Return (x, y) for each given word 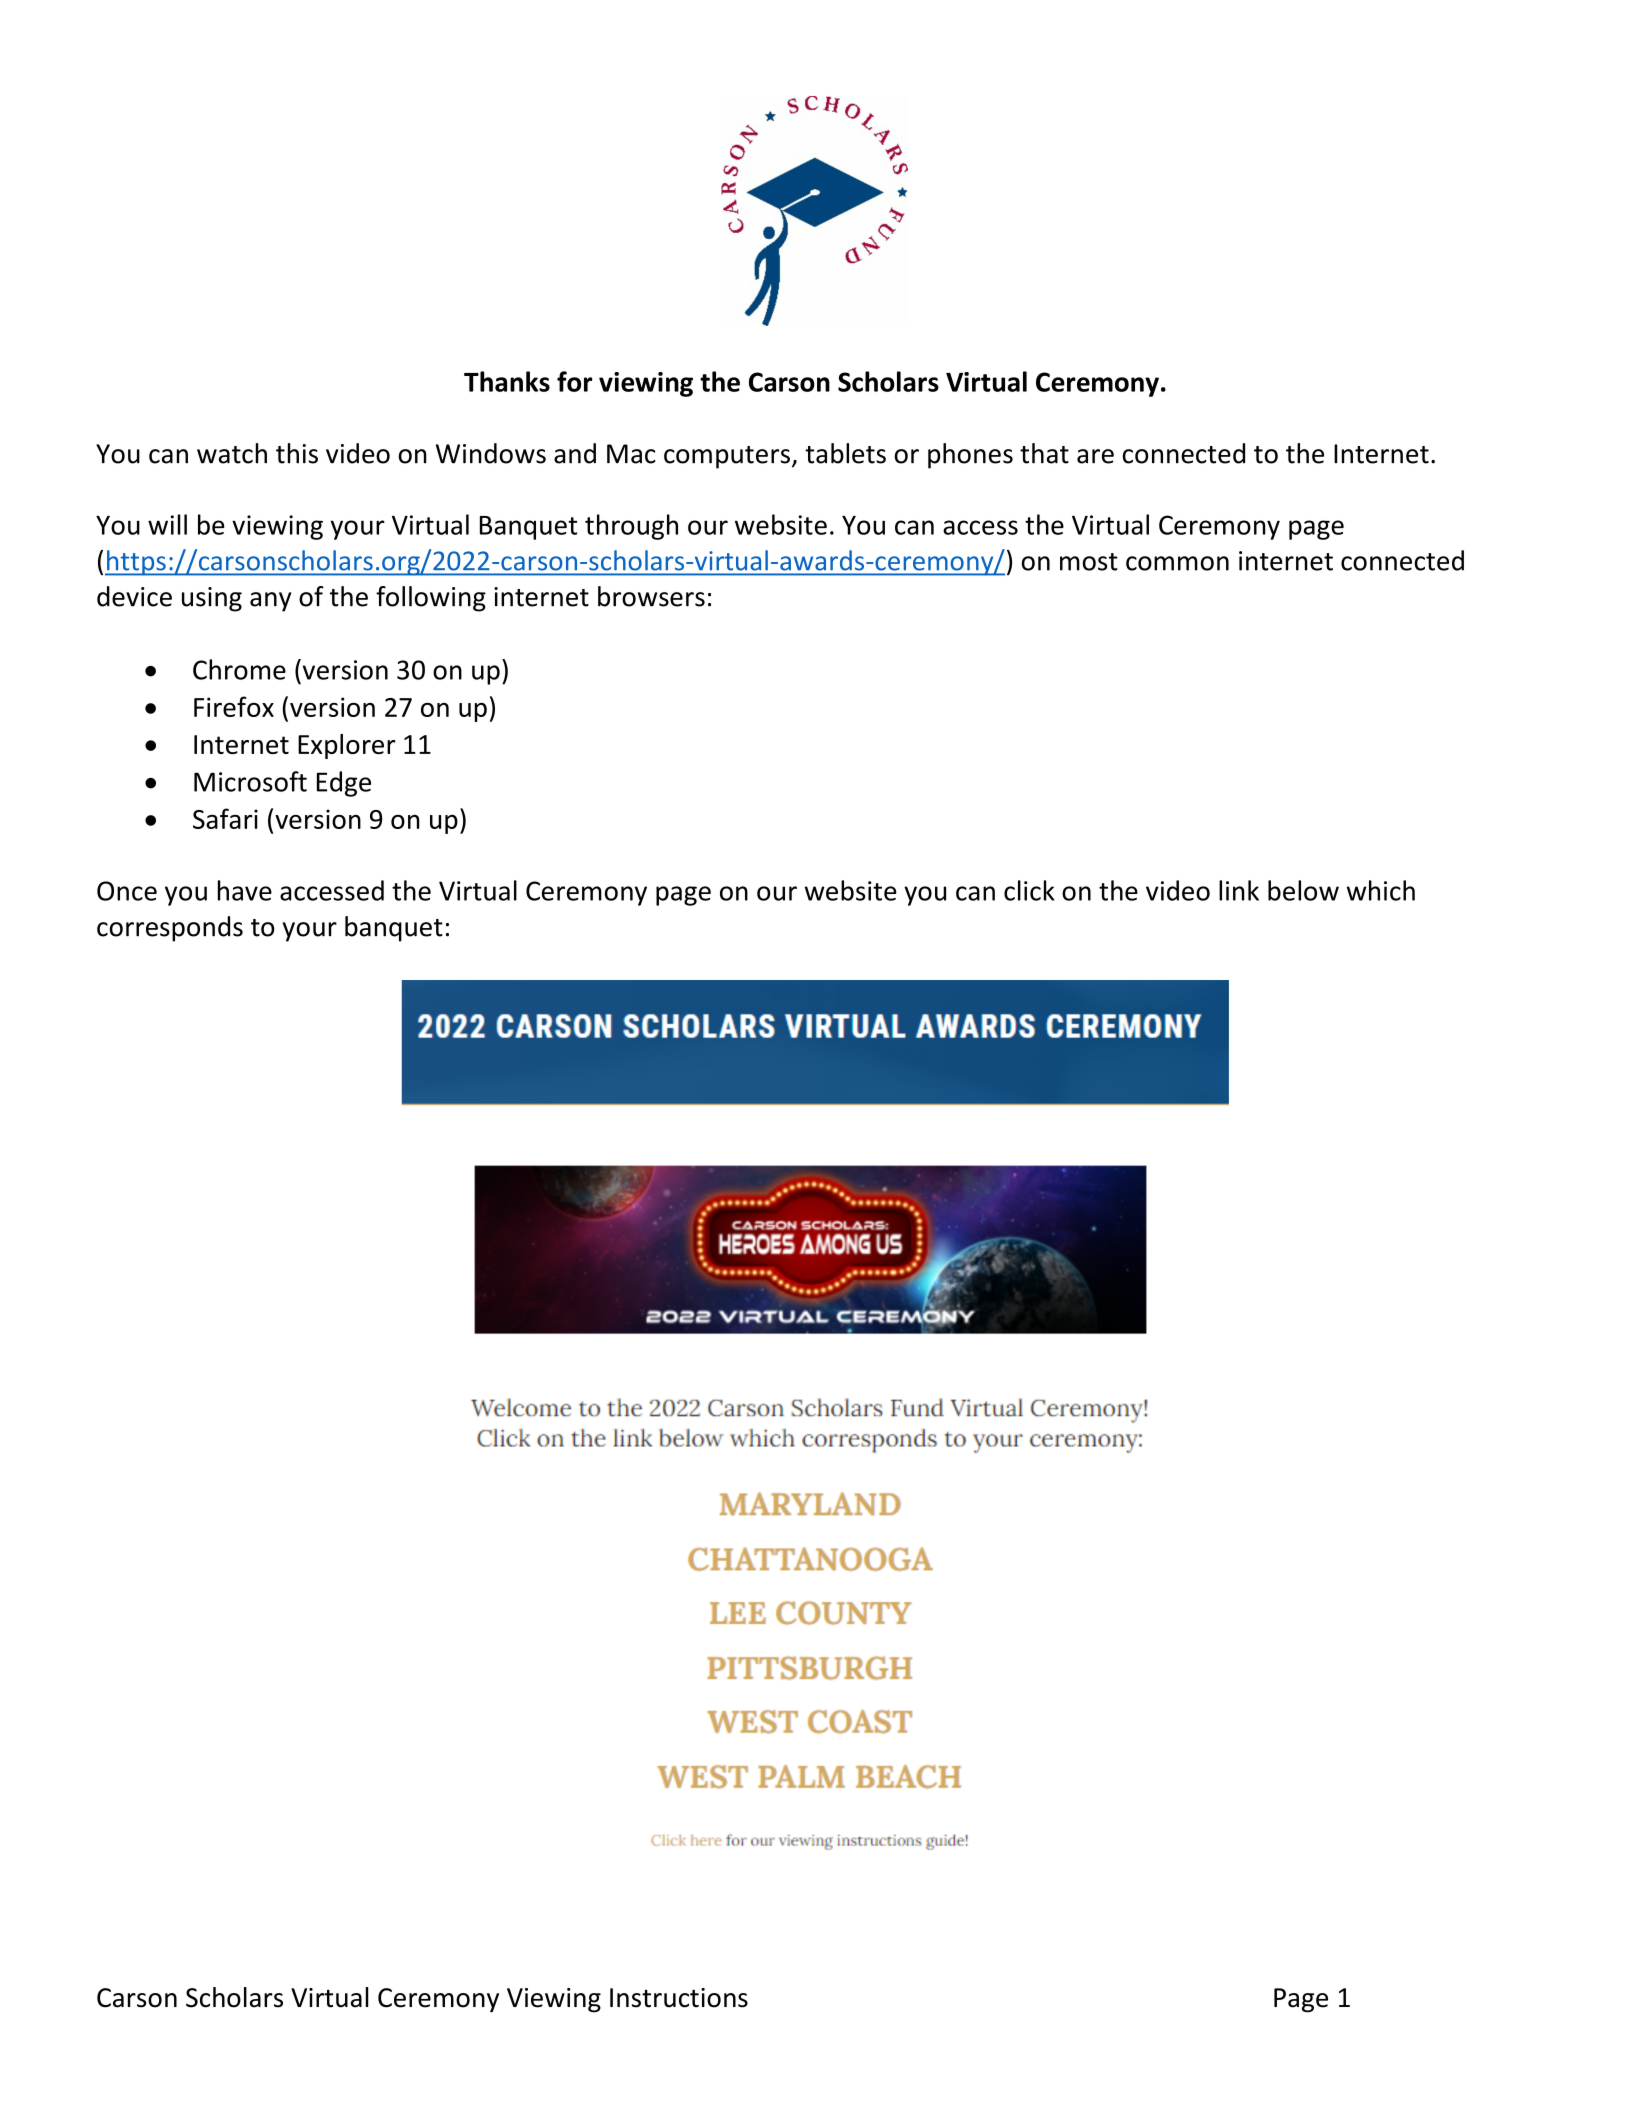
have (245, 890)
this (297, 453)
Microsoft (250, 781)
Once (127, 891)
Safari (225, 818)
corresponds (170, 929)
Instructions (679, 1998)
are (1095, 456)
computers (727, 457)
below (1303, 890)
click (1029, 890)
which (1381, 890)
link (1239, 890)
